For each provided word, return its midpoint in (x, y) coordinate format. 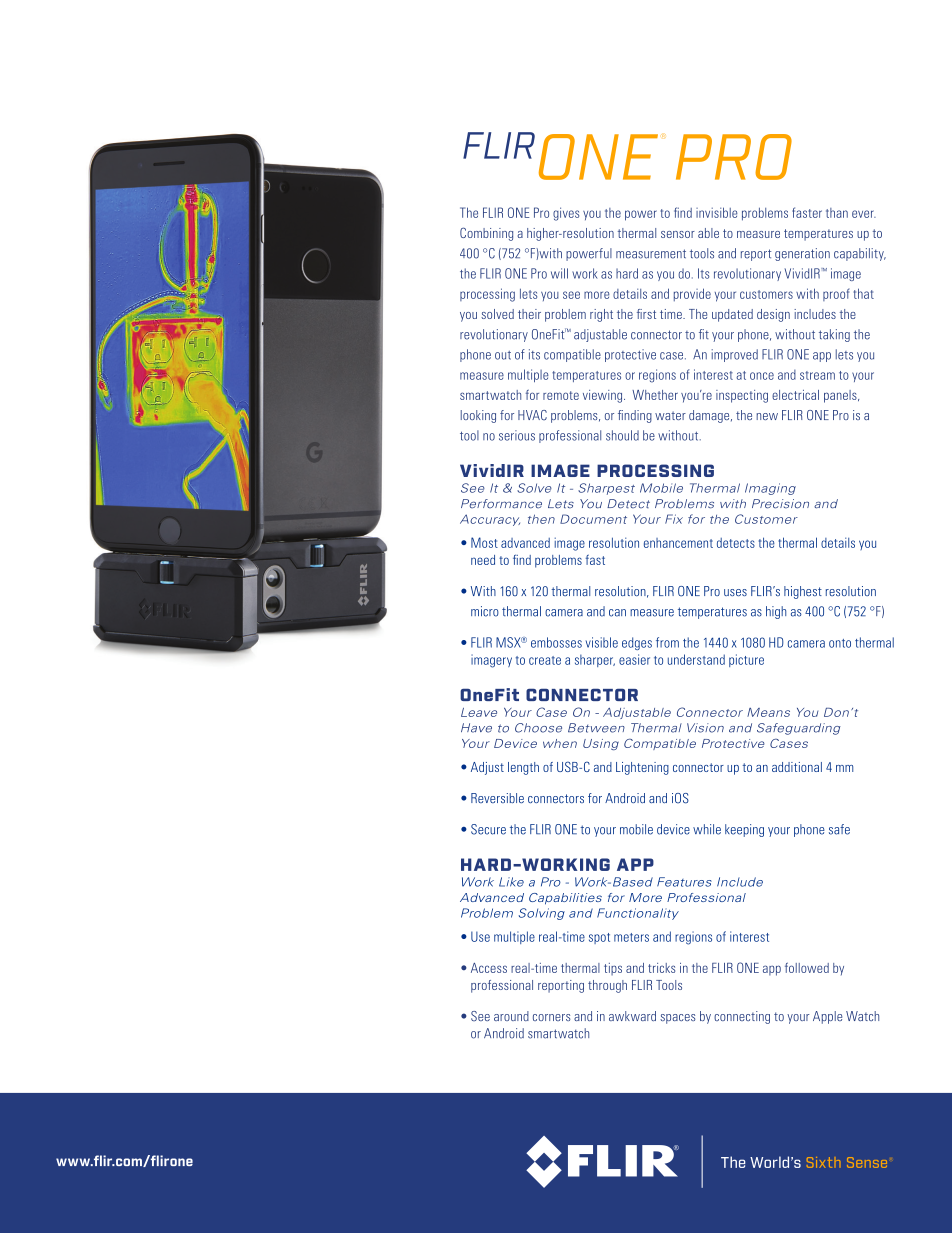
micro (485, 611)
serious (517, 435)
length (523, 768)
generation (802, 254)
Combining (486, 234)
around (511, 1016)
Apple (827, 1017)
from (667, 642)
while (707, 829)
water (670, 415)
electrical (795, 395)
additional (797, 767)
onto (840, 643)
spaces (677, 1019)
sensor (678, 234)
